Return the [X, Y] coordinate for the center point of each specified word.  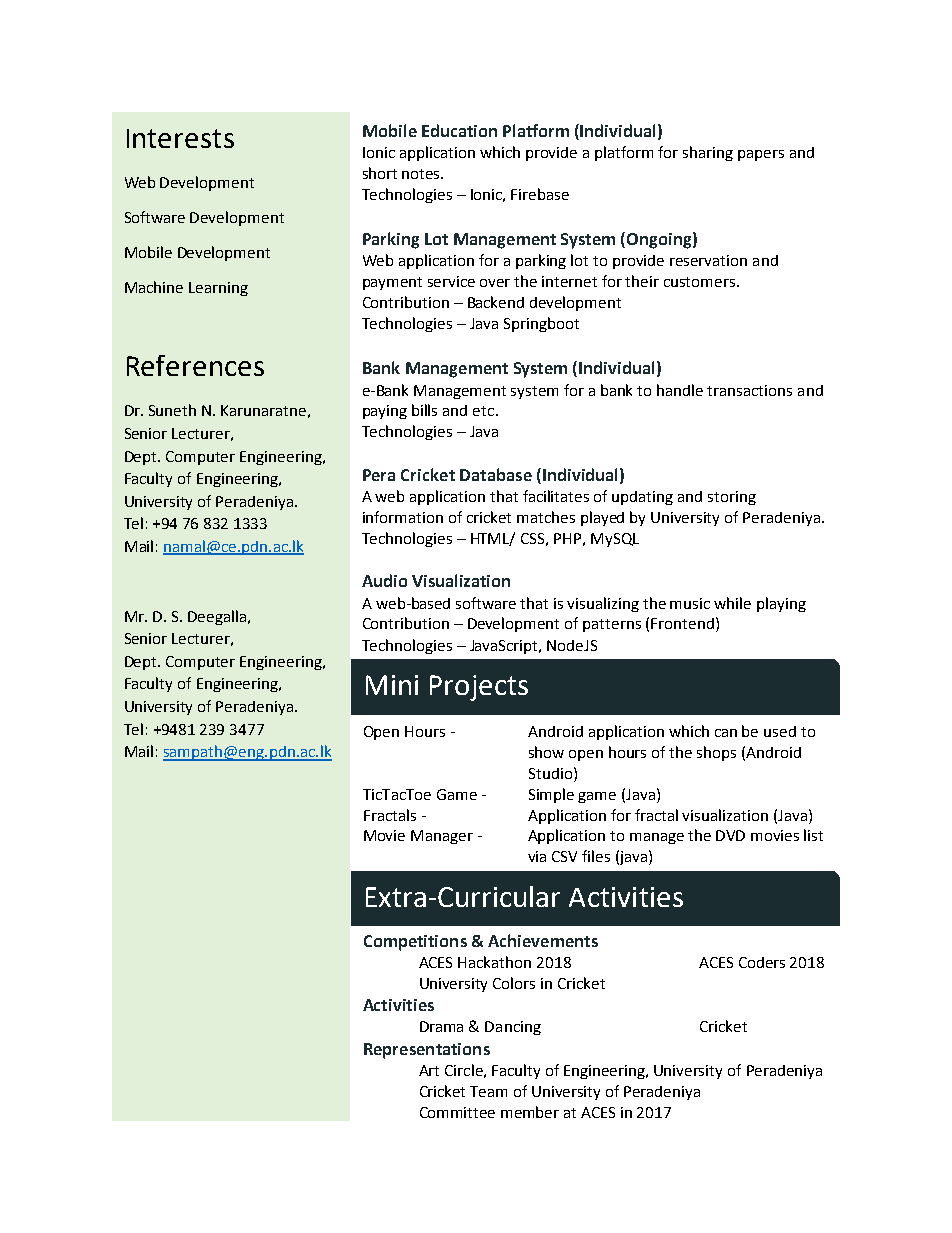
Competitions [415, 943]
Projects [479, 688]
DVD [730, 835]
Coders [762, 962]
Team [488, 1091]
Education [459, 130]
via [537, 856]
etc [485, 411]
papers [761, 155]
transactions [749, 390]
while [732, 603]
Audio [384, 580]
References [195, 365]
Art [429, 1070]
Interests [180, 138]
